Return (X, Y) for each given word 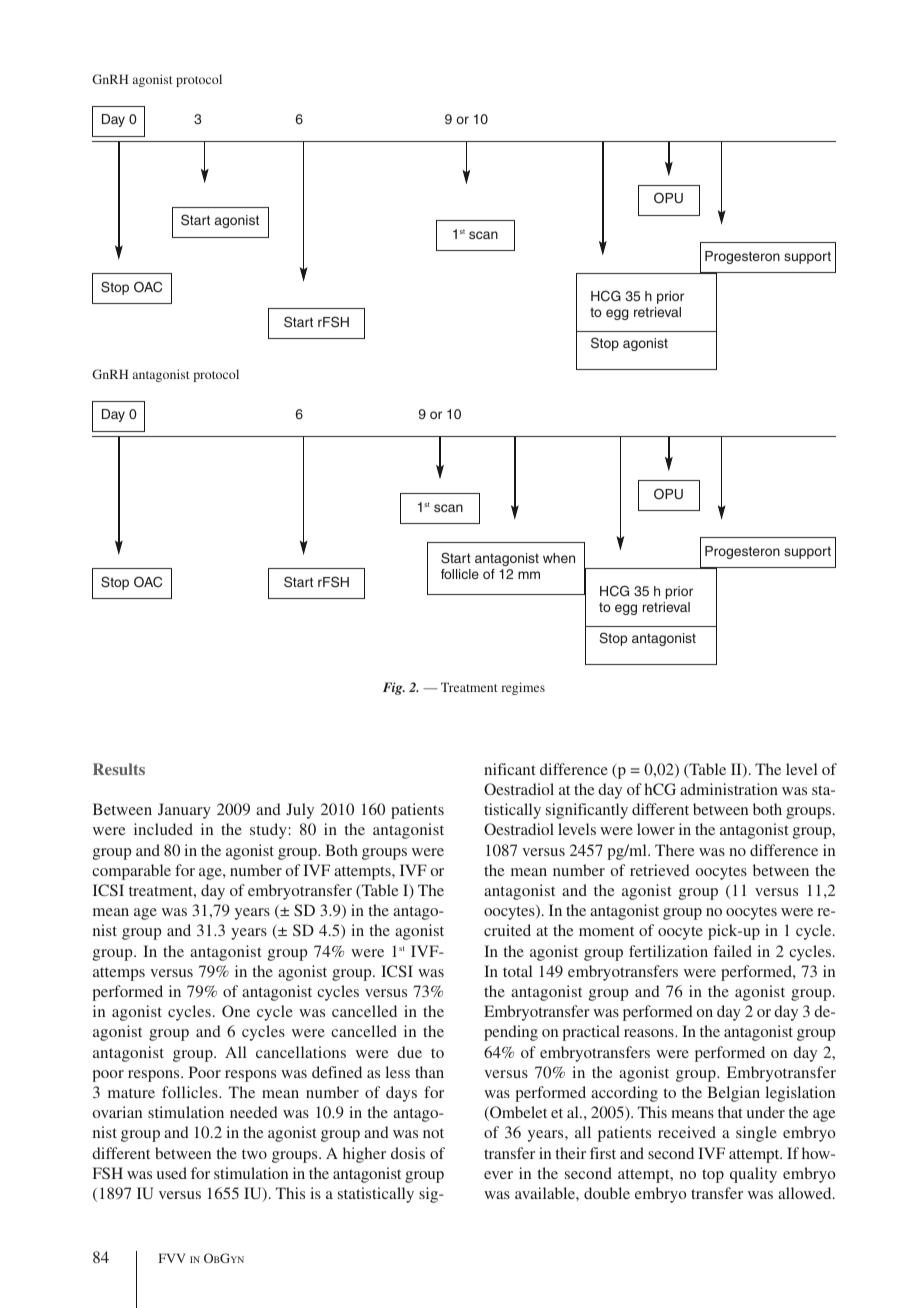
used (172, 1173)
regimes (523, 688)
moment (606, 931)
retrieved (660, 870)
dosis (408, 1153)
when (559, 558)
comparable (131, 872)
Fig (394, 688)
